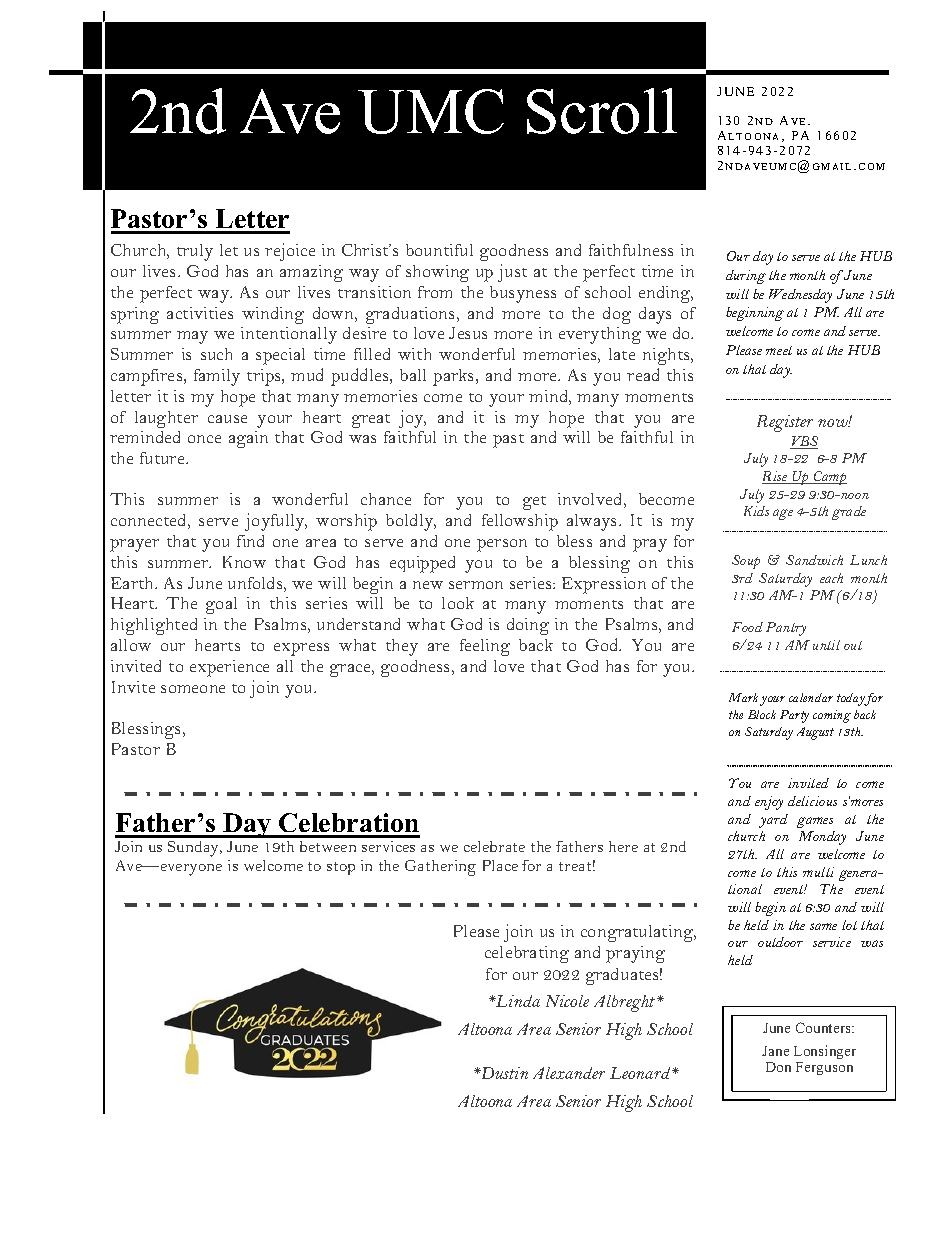  I want to click on truly, so click(195, 252).
